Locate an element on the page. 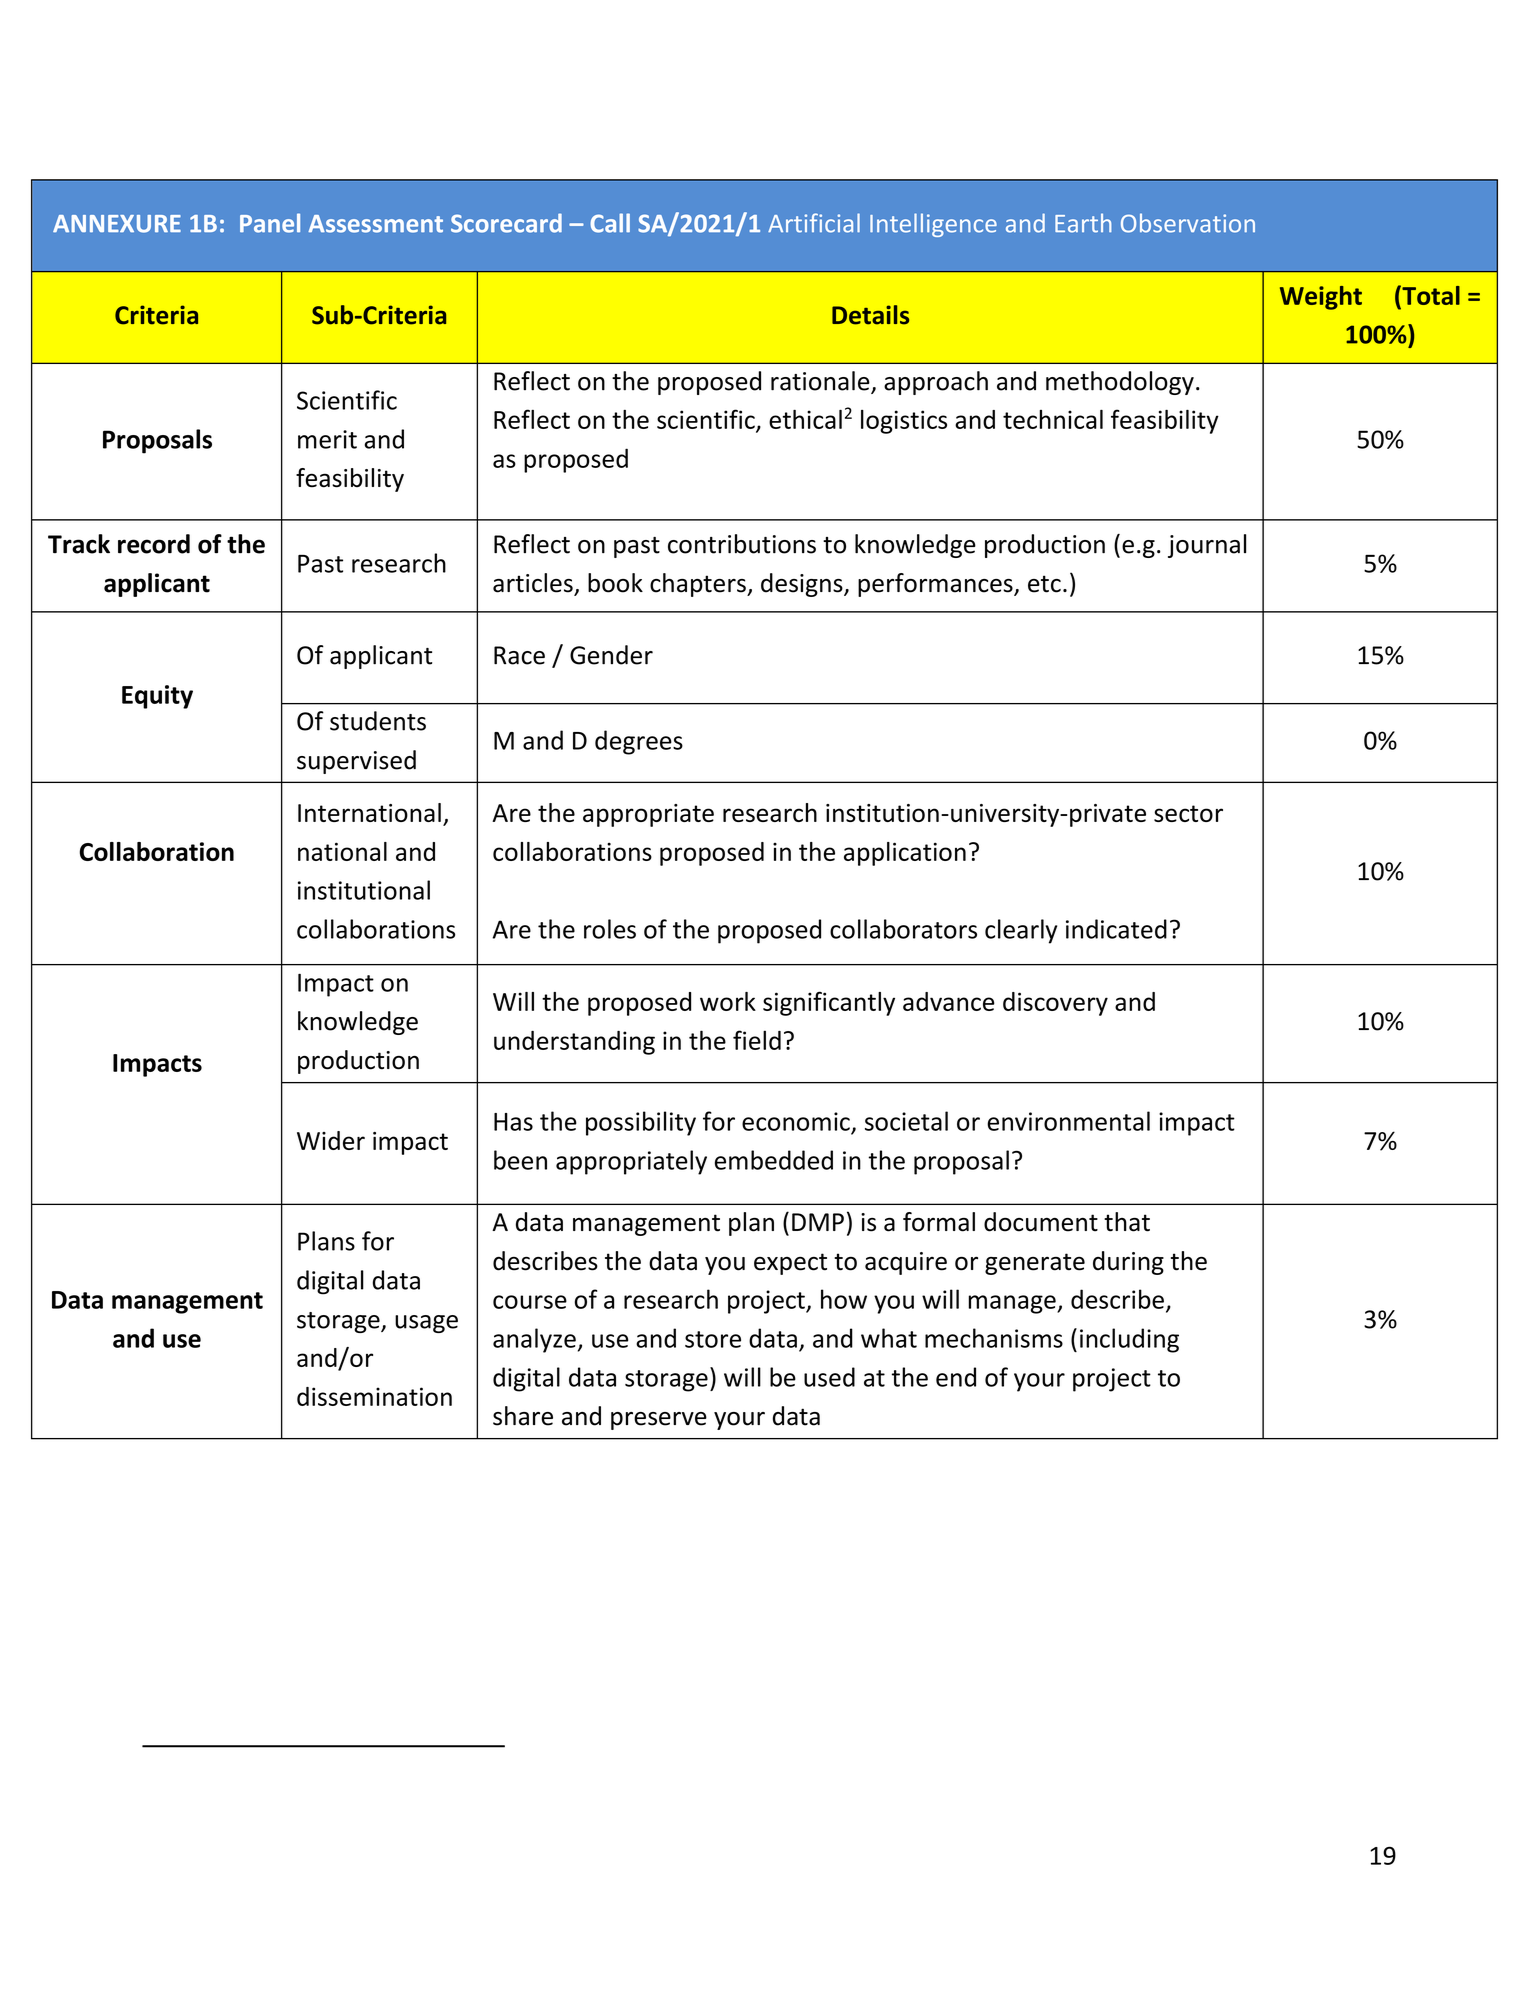 The image size is (1539, 1991). used is located at coordinates (829, 1377).
